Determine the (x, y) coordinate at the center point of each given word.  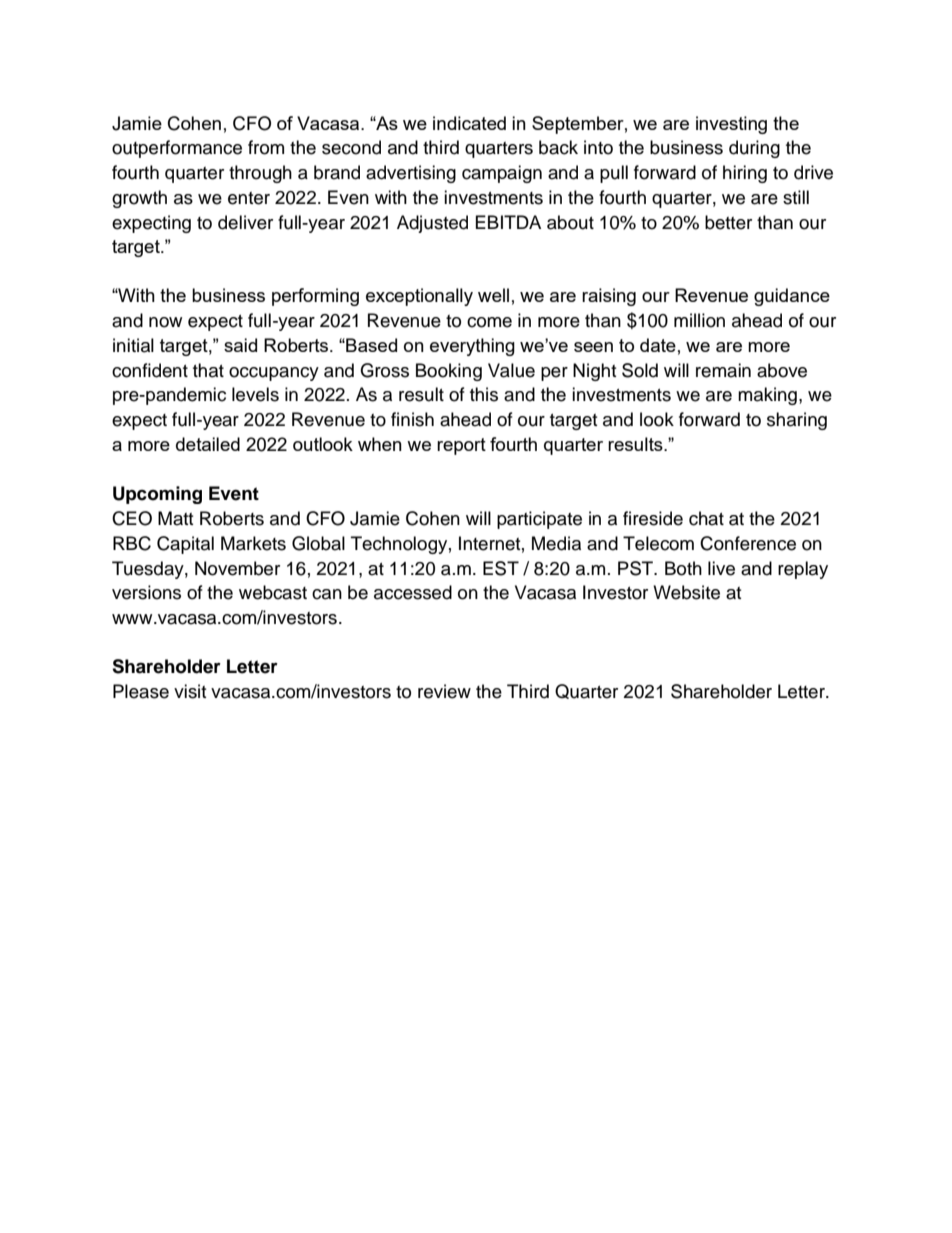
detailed (208, 444)
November (237, 568)
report (461, 446)
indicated (469, 123)
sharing (797, 421)
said (240, 345)
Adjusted (432, 224)
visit (190, 691)
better (728, 222)
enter (249, 198)
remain (723, 370)
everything (472, 347)
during (754, 149)
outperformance (177, 149)
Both (683, 568)
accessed (413, 592)
